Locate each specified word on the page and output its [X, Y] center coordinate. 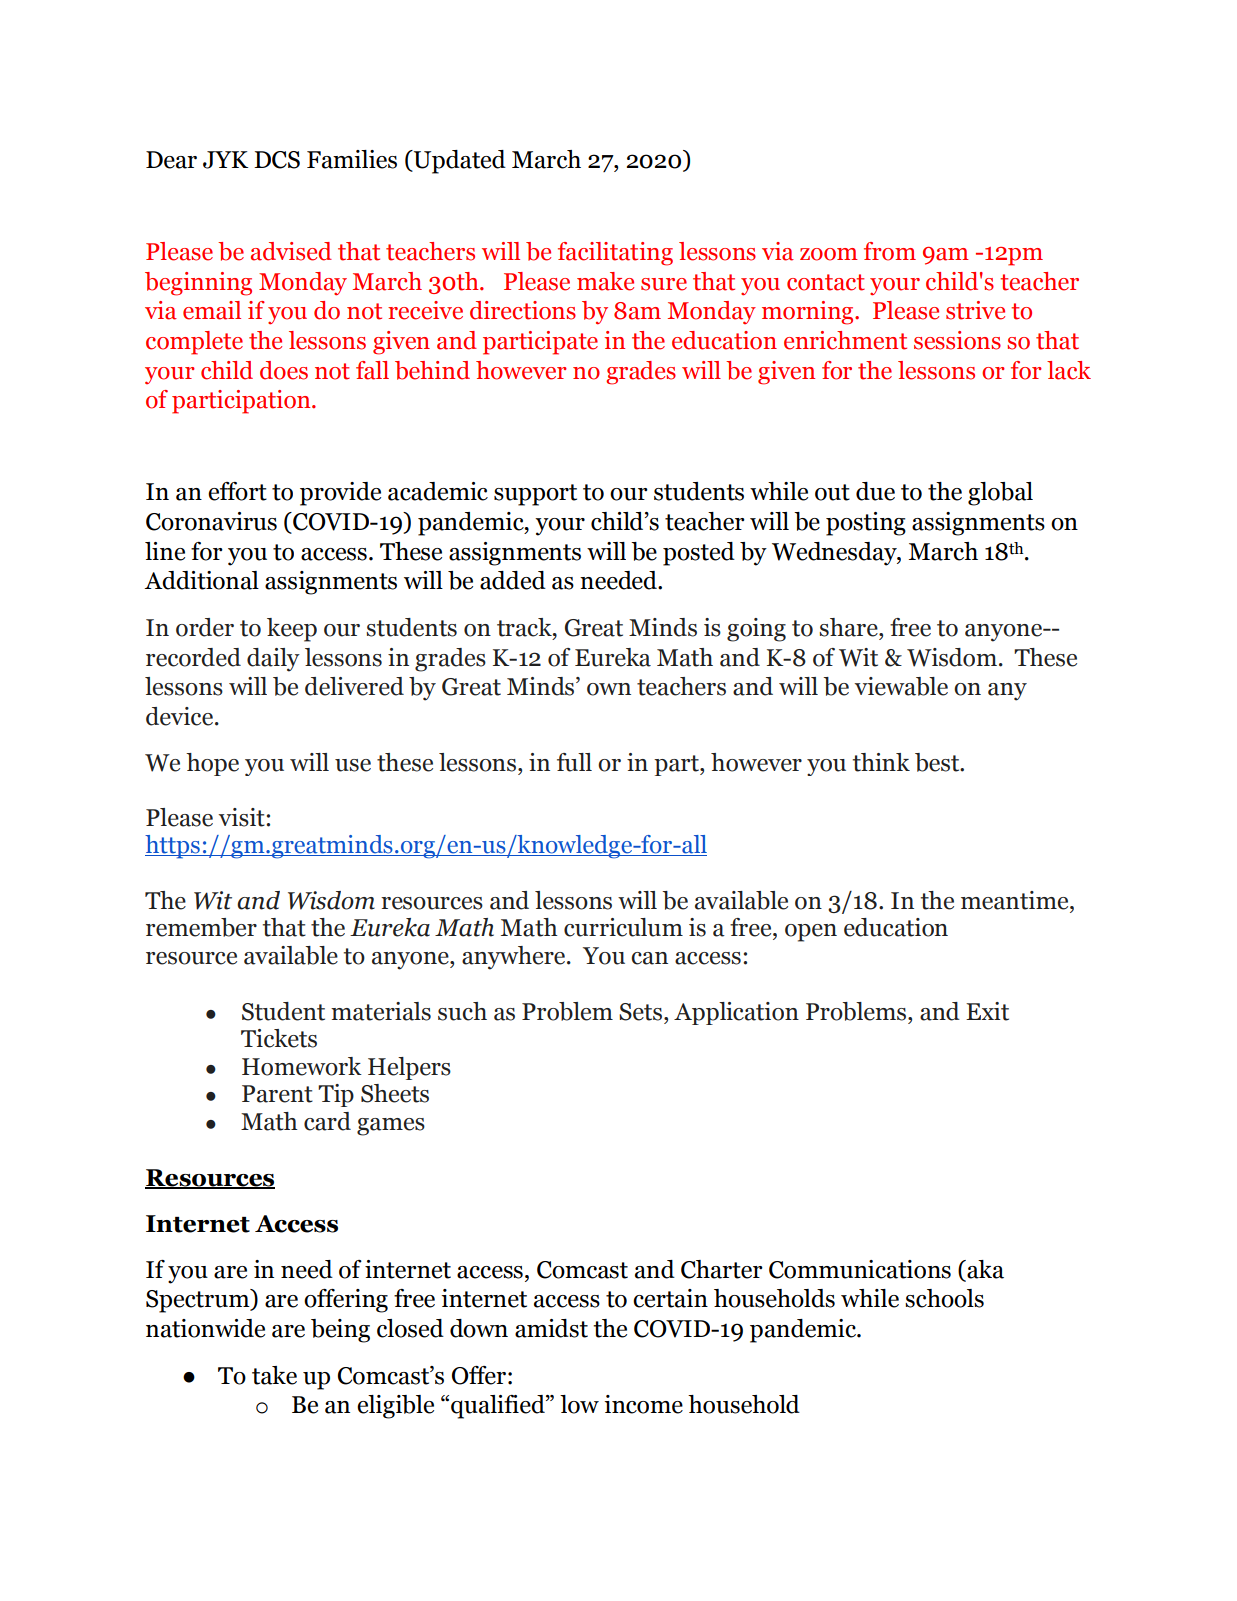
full [574, 762]
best [938, 762]
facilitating [615, 254]
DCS [277, 160]
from [890, 251]
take [274, 1375]
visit [242, 817]
